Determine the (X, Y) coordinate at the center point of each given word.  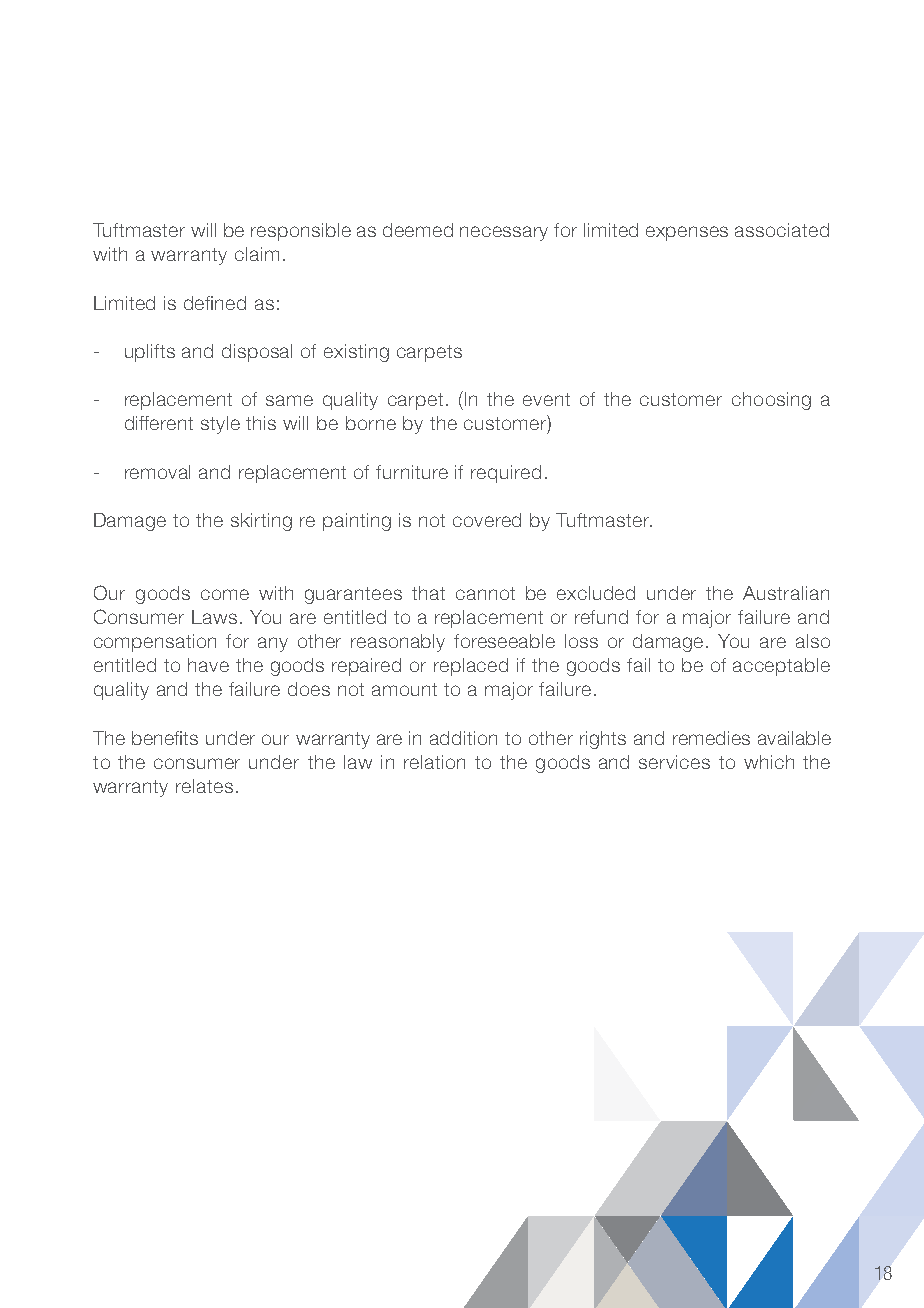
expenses (687, 233)
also (813, 641)
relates (204, 786)
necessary (504, 233)
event (546, 399)
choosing (771, 401)
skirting (261, 522)
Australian (786, 593)
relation (434, 762)
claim (257, 254)
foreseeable (504, 641)
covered (487, 520)
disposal (257, 353)
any (273, 644)
